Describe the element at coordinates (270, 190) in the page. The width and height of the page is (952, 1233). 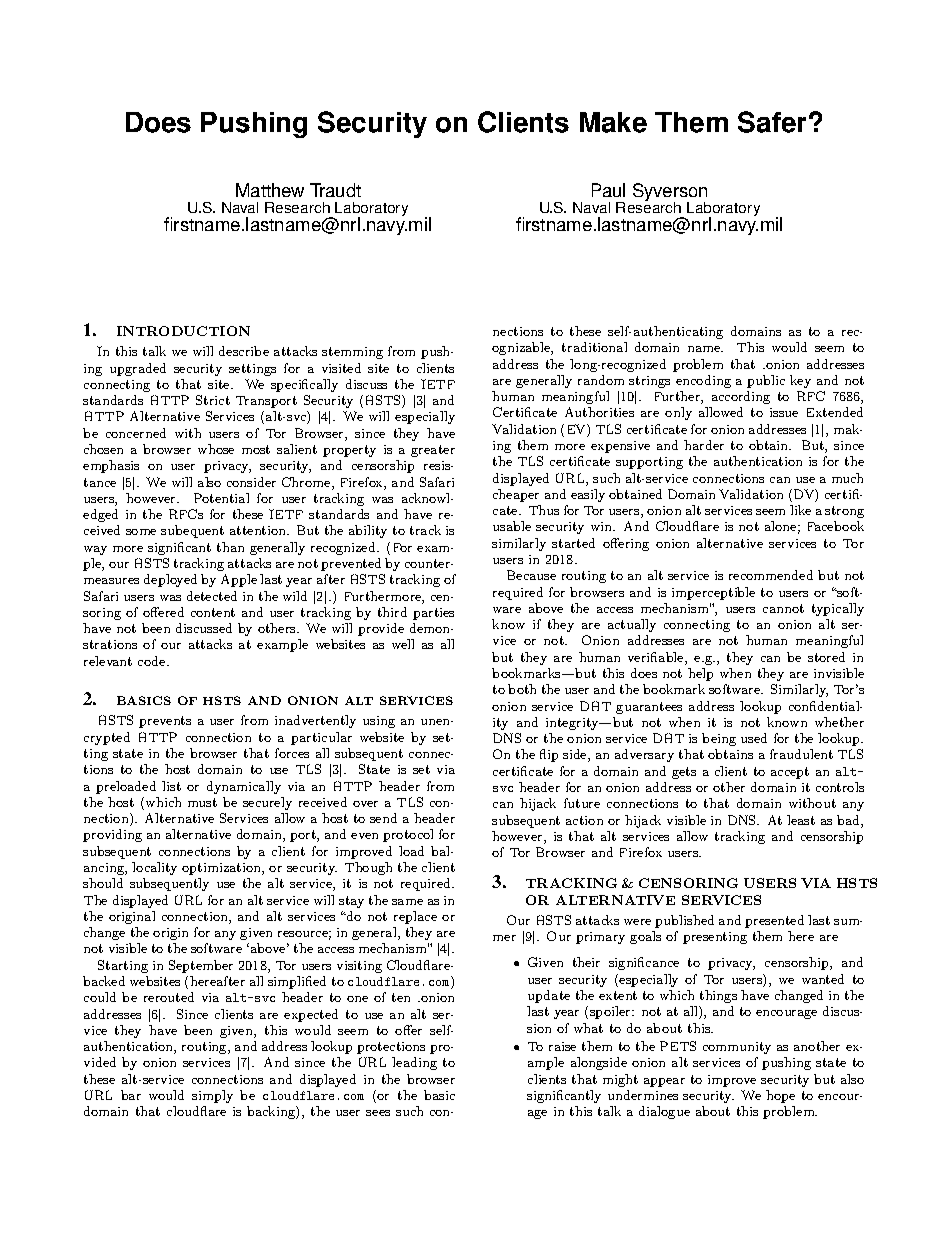
I see `Matthew` at that location.
